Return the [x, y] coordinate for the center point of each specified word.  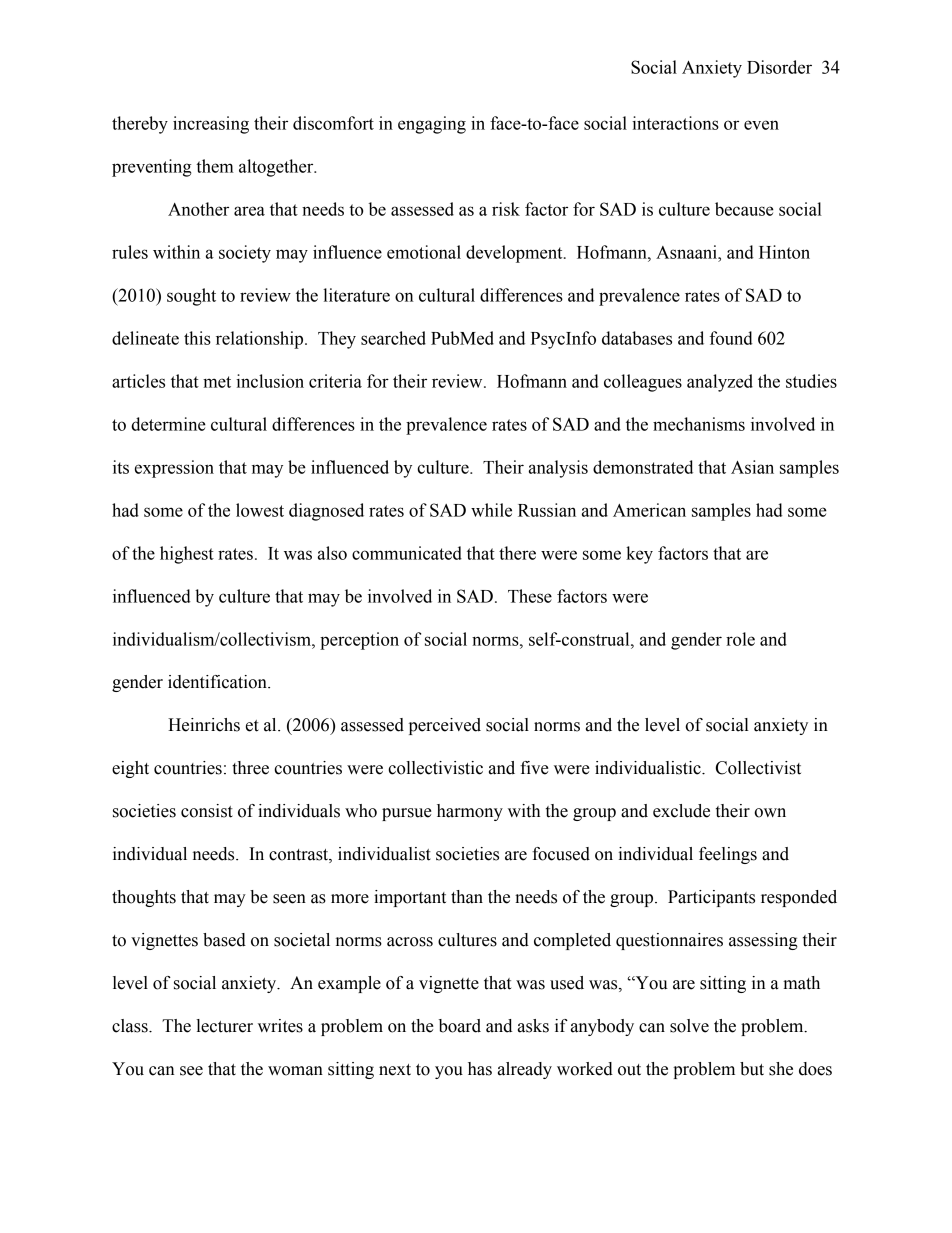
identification [218, 682]
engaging [432, 125]
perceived [445, 726]
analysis [558, 469]
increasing [211, 125]
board [460, 1026]
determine [168, 424]
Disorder [779, 67]
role [740, 639]
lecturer [224, 1026]
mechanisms [699, 424]
